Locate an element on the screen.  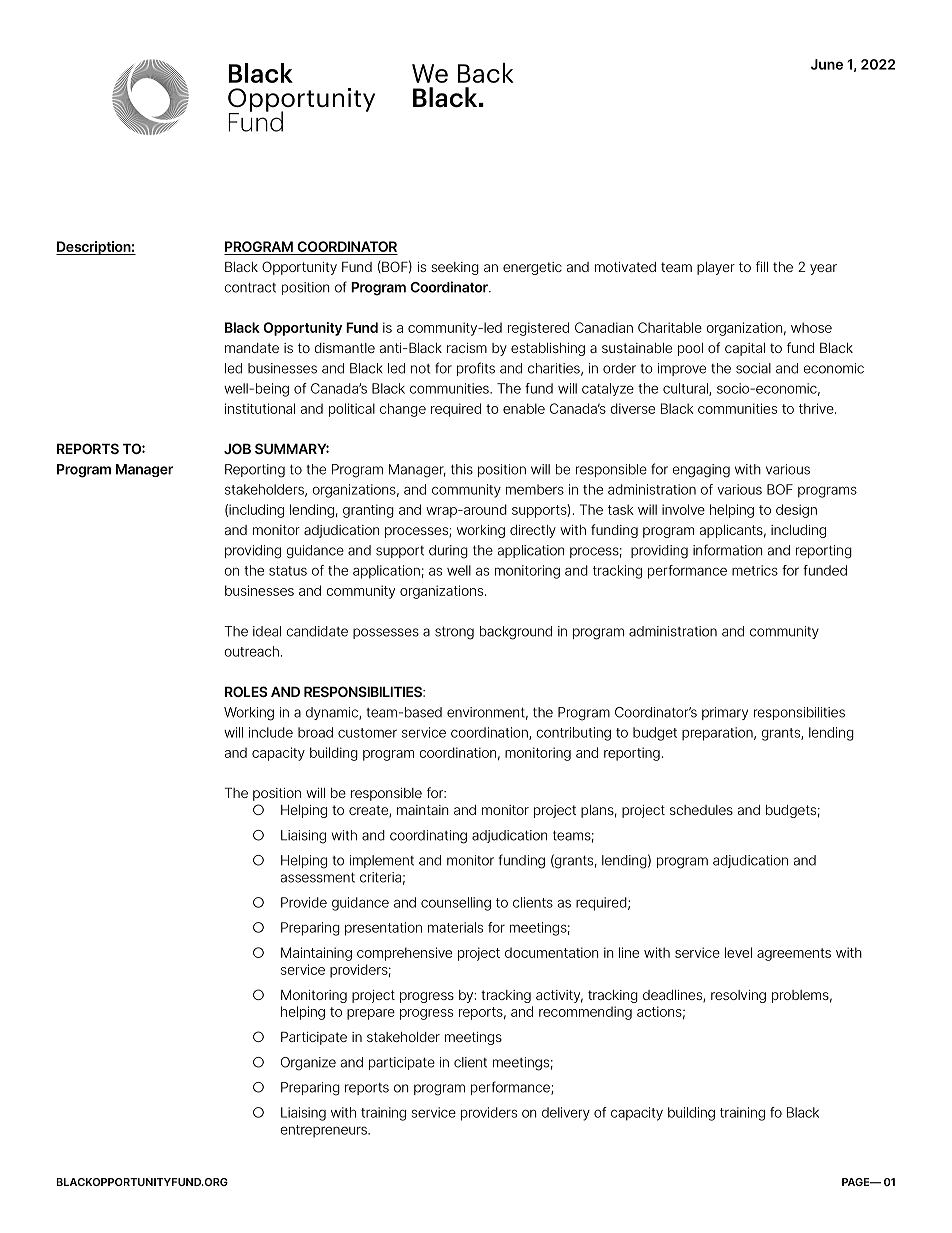
entrepreneurs is located at coordinates (324, 1131).
